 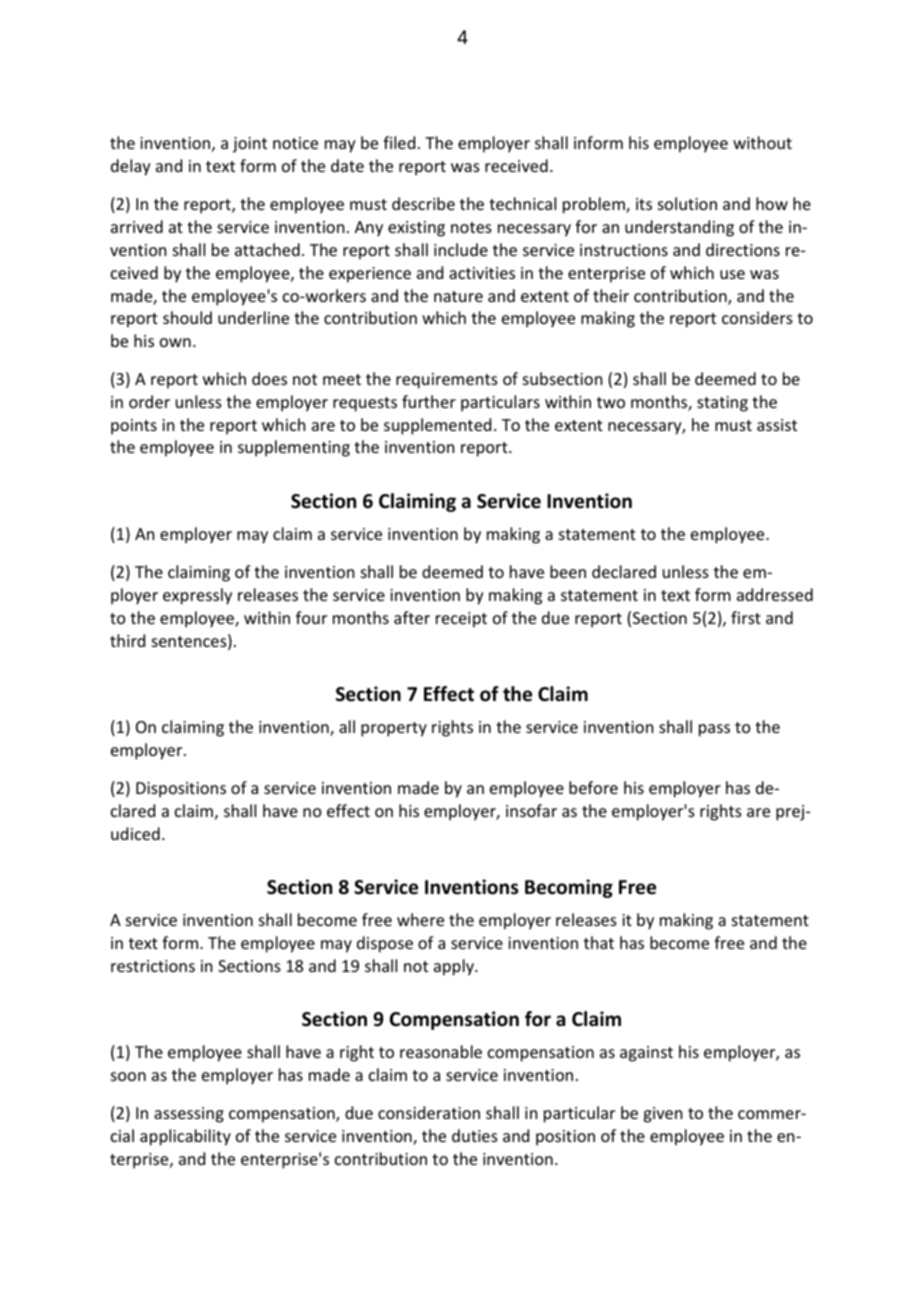 I want to click on consideration, so click(x=429, y=1112).
